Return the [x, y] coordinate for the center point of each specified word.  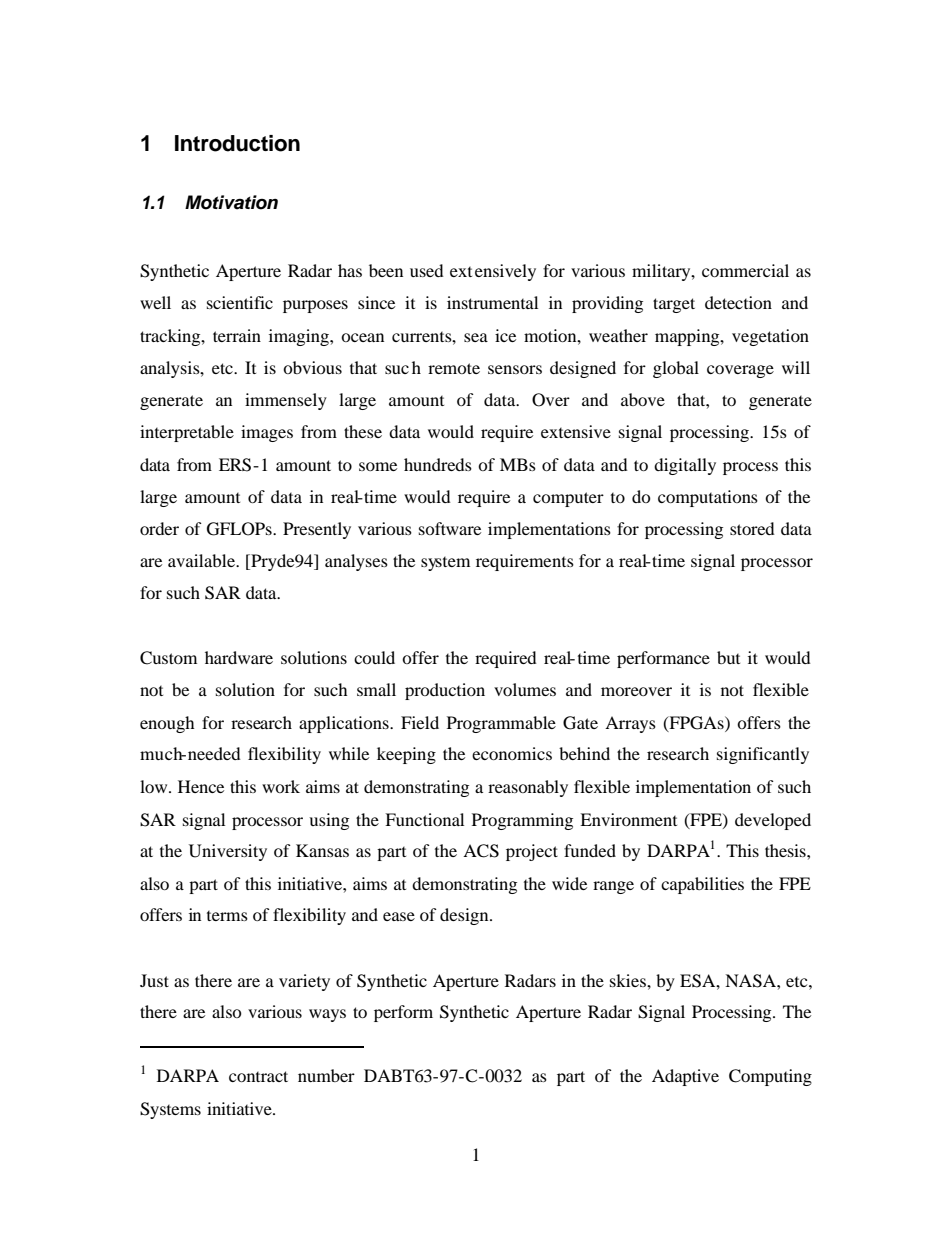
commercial [745, 270]
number [326, 1075]
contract [258, 1076]
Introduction [237, 143]
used [427, 270]
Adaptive [685, 1077]
